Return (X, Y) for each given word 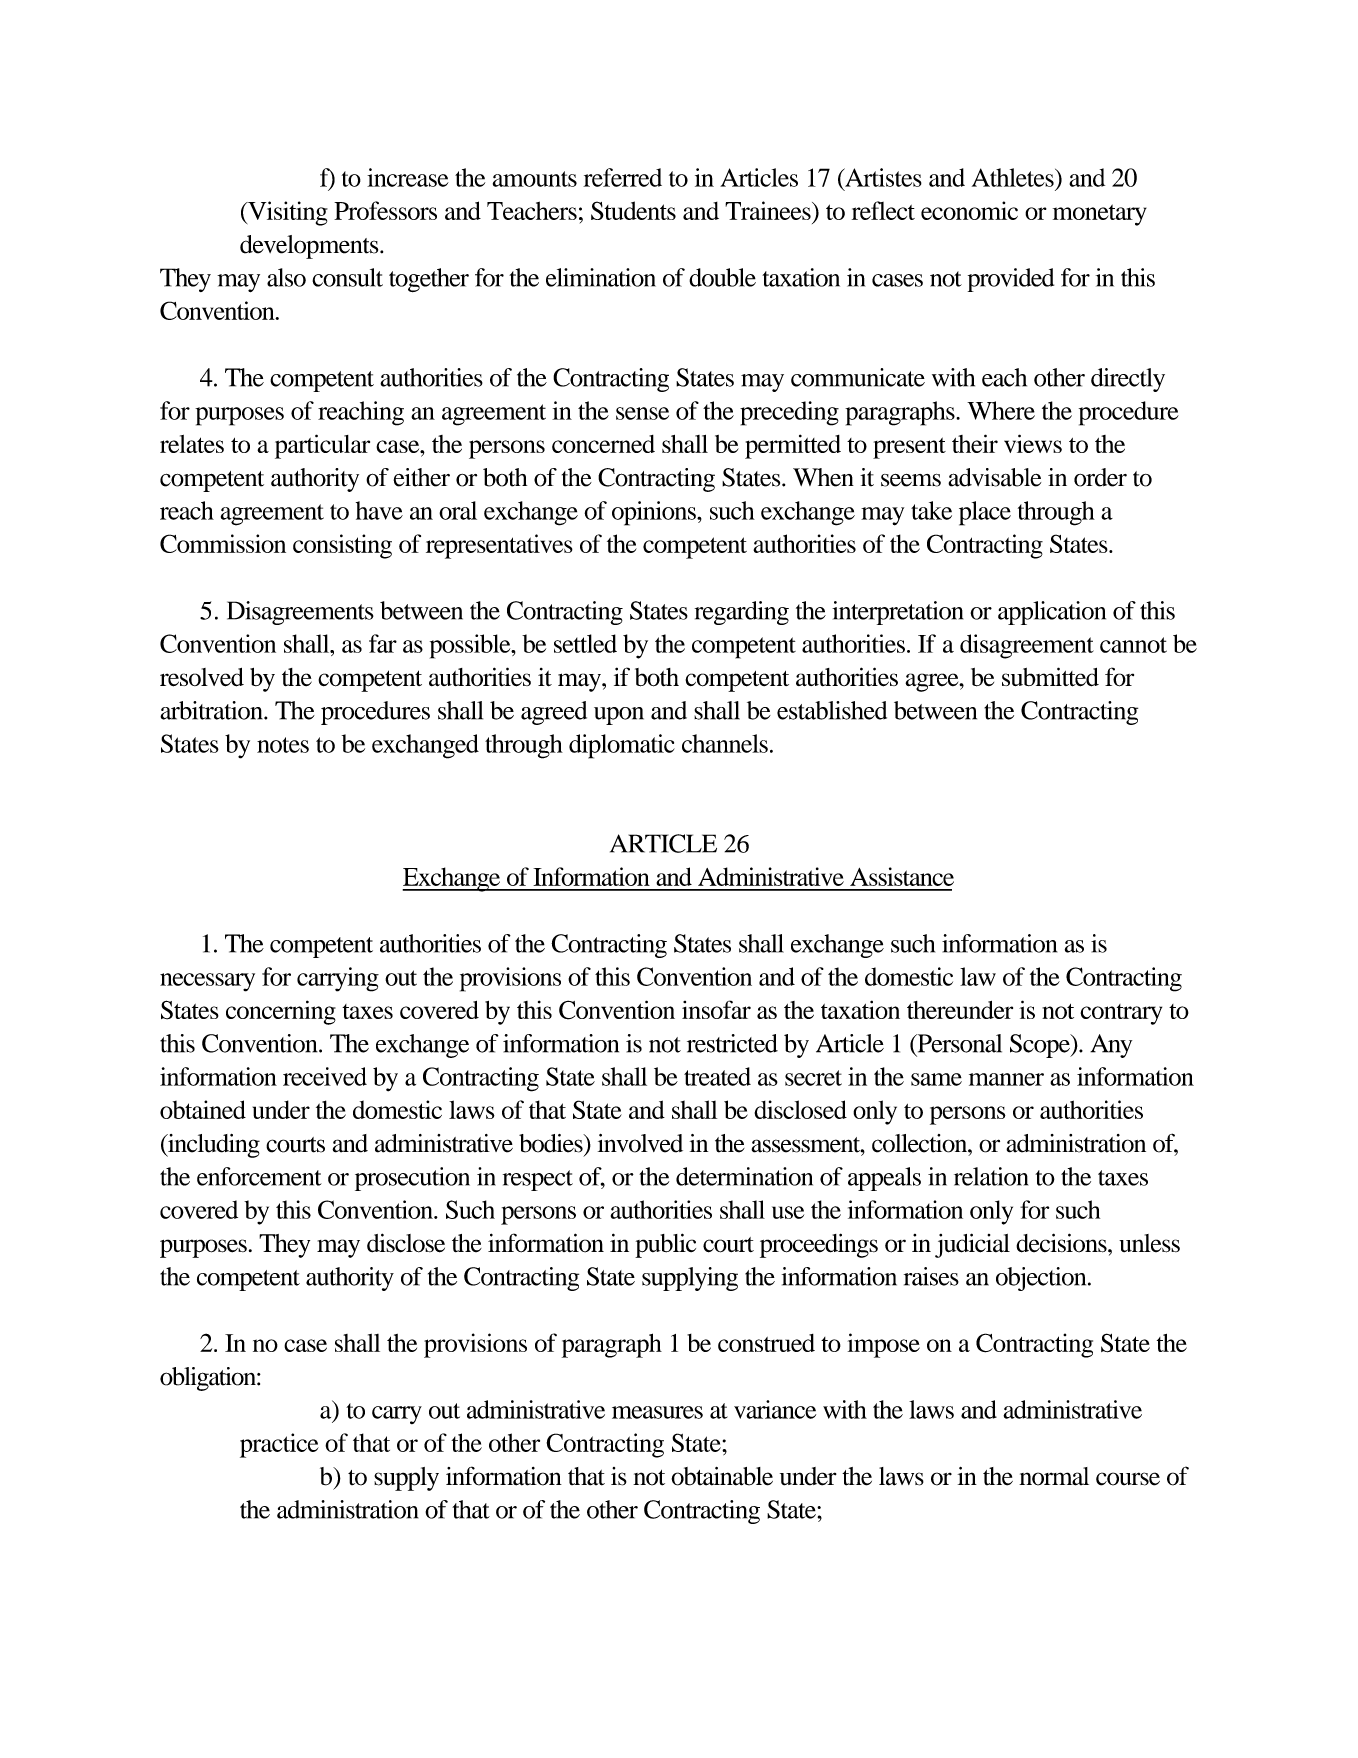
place (985, 513)
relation (991, 1176)
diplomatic (622, 746)
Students (633, 210)
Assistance (902, 876)
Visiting (287, 213)
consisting (342, 546)
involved (640, 1143)
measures (657, 1412)
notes (283, 745)
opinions (655, 513)
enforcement (259, 1176)
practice (279, 1445)
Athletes (1014, 177)
